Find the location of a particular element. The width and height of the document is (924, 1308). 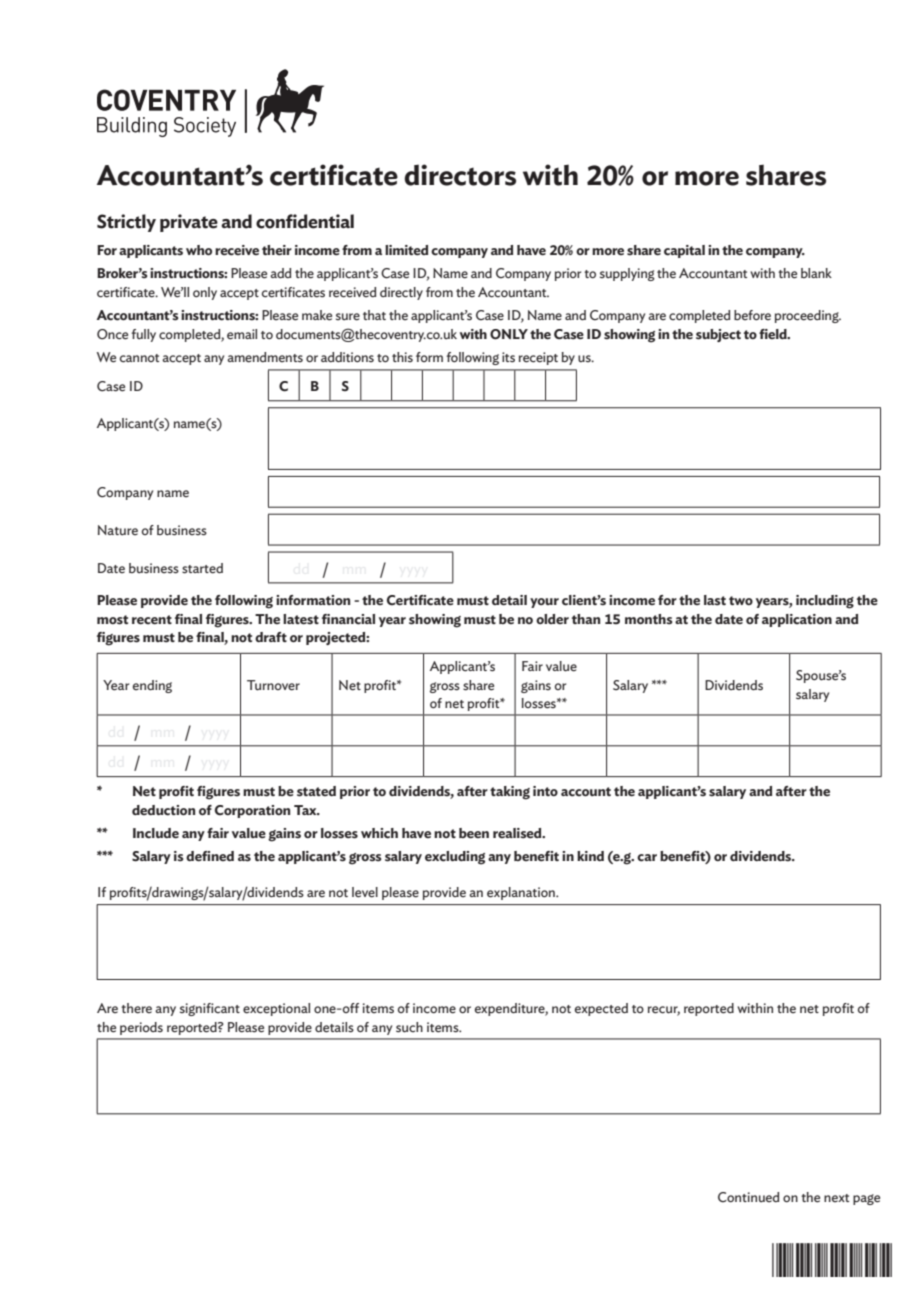

started is located at coordinates (202, 568).
